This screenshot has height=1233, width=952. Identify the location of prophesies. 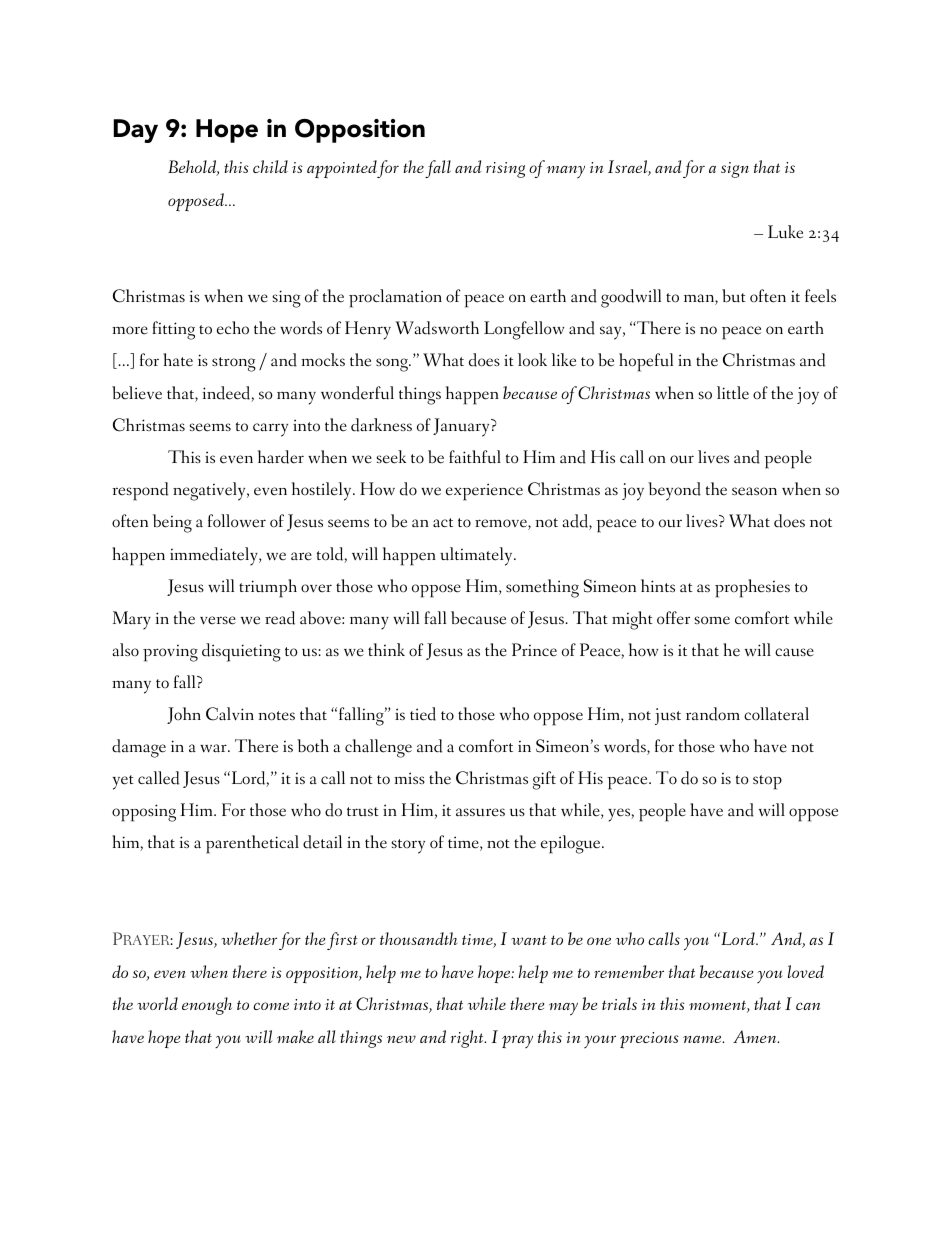
(752, 588).
